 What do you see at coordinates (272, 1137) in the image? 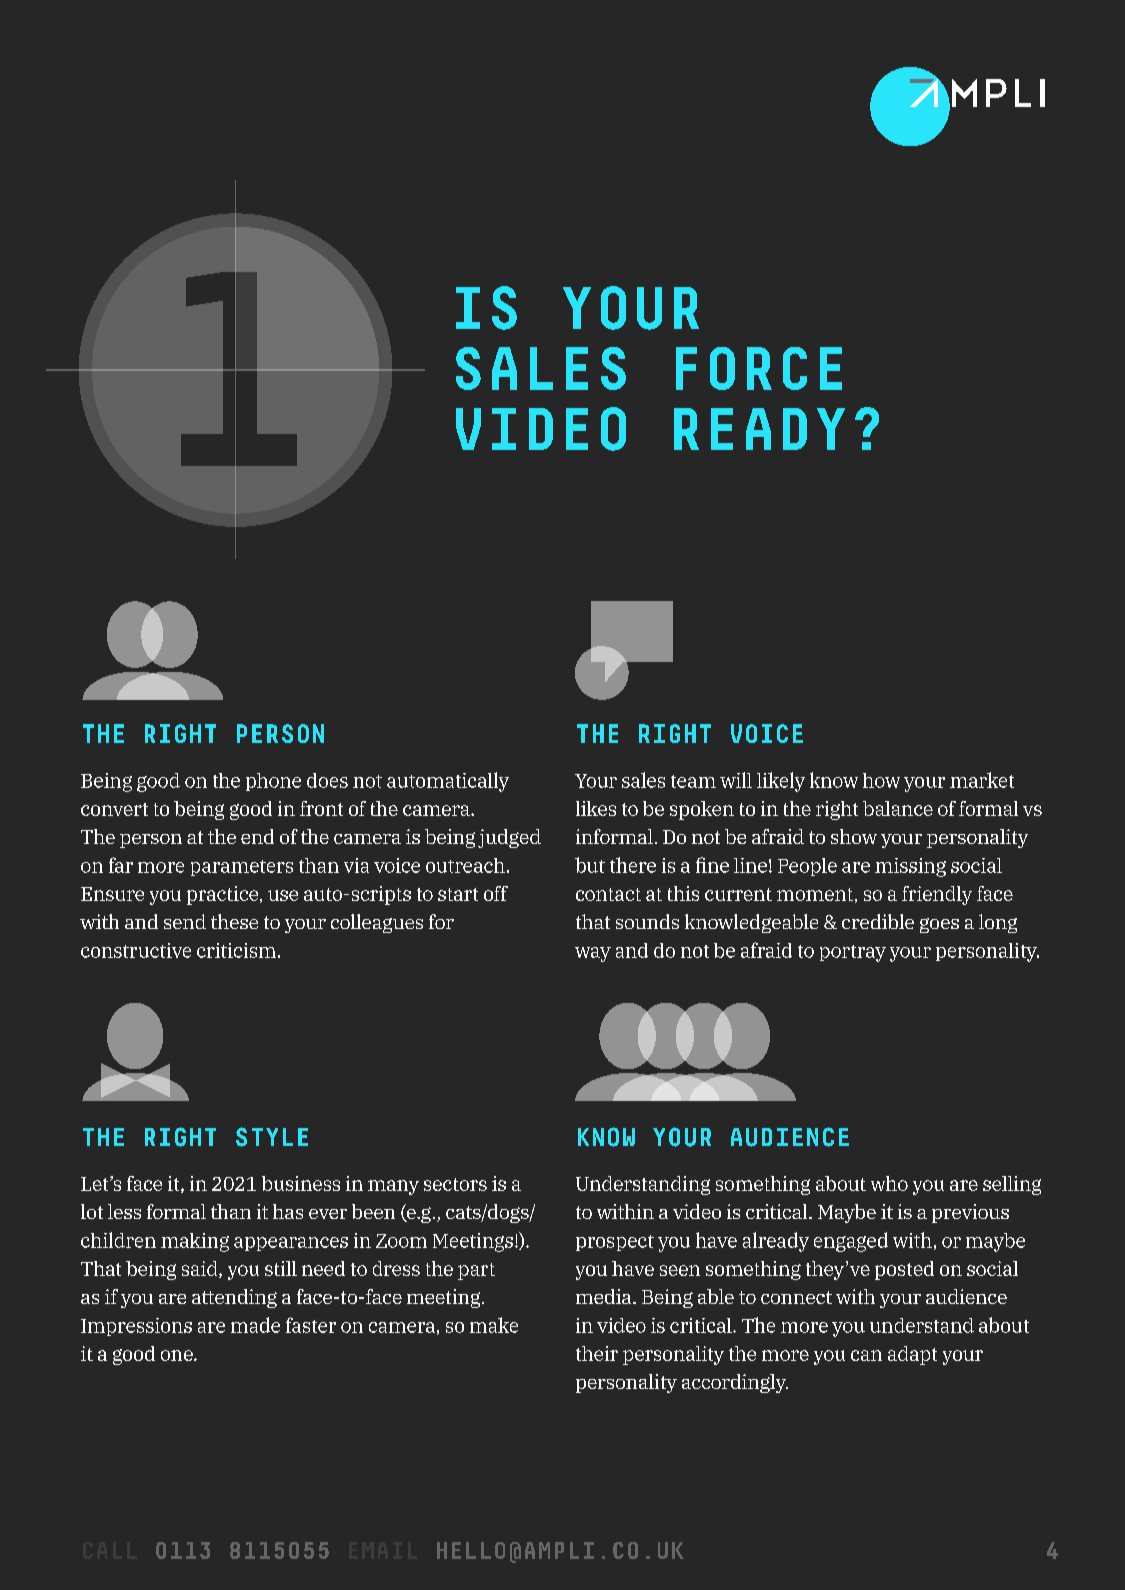
I see `STYLE` at bounding box center [272, 1137].
